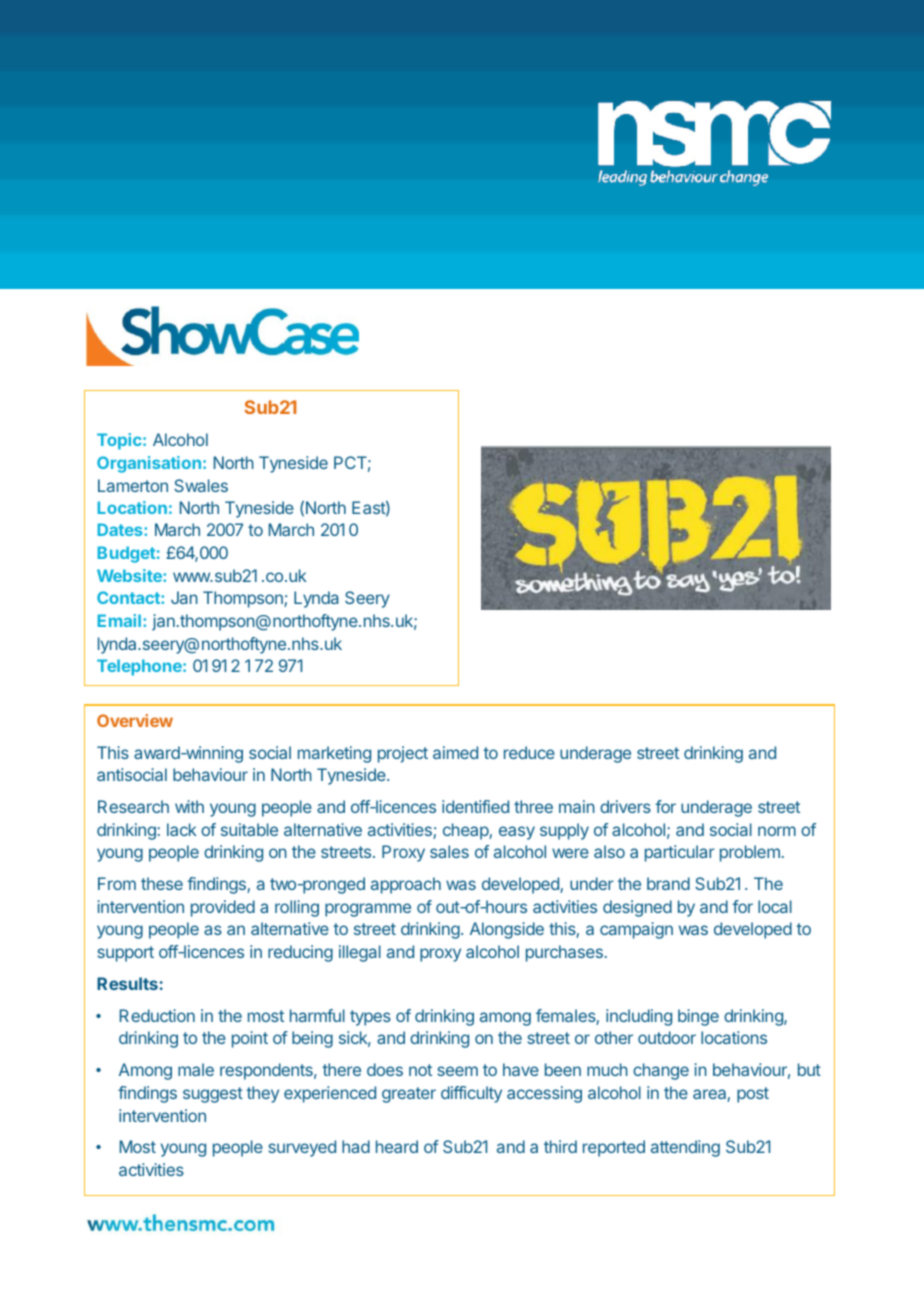  I want to click on difficulty, so click(471, 1094).
